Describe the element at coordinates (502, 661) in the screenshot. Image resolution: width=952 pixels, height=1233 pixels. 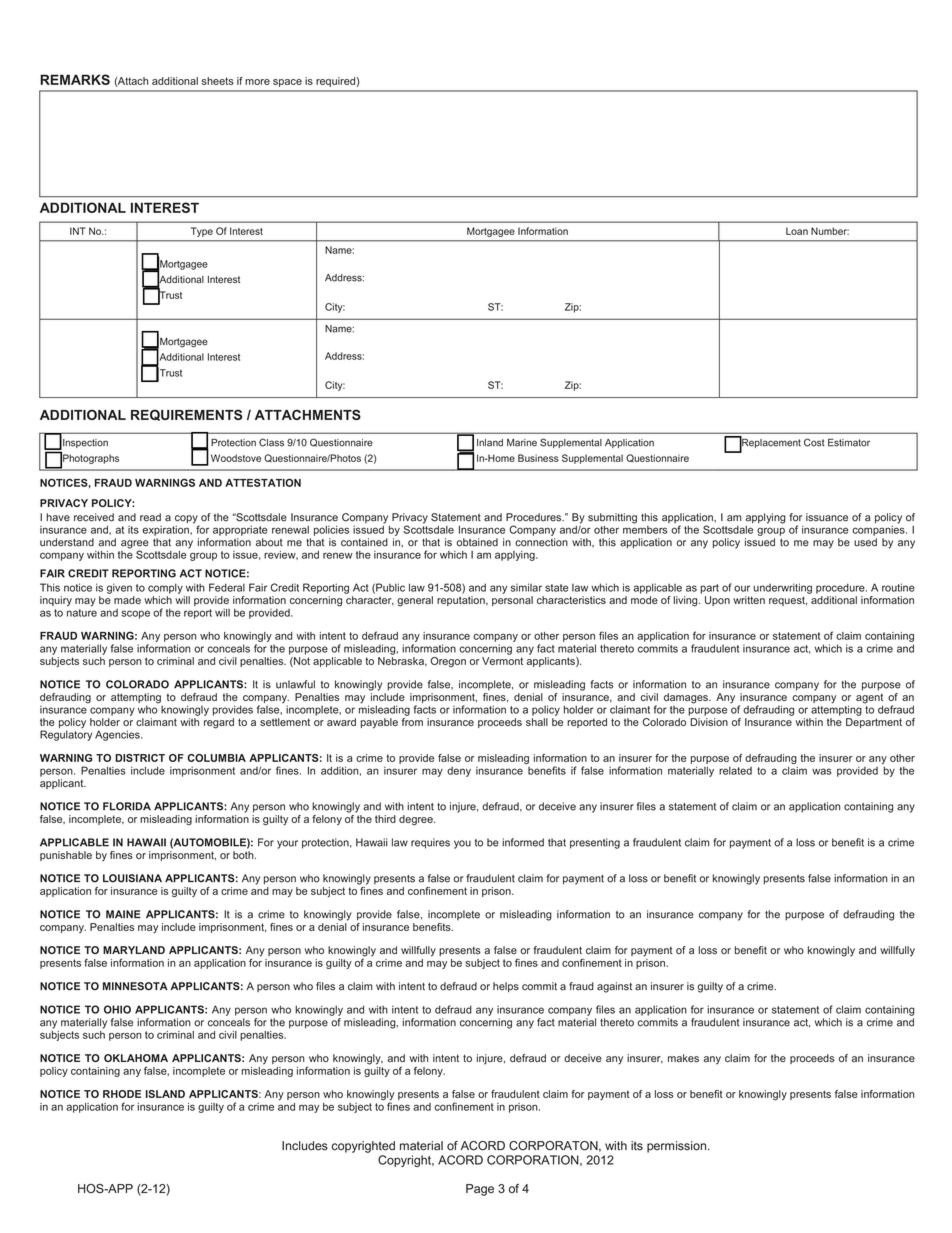
I see `Vermont` at that location.
